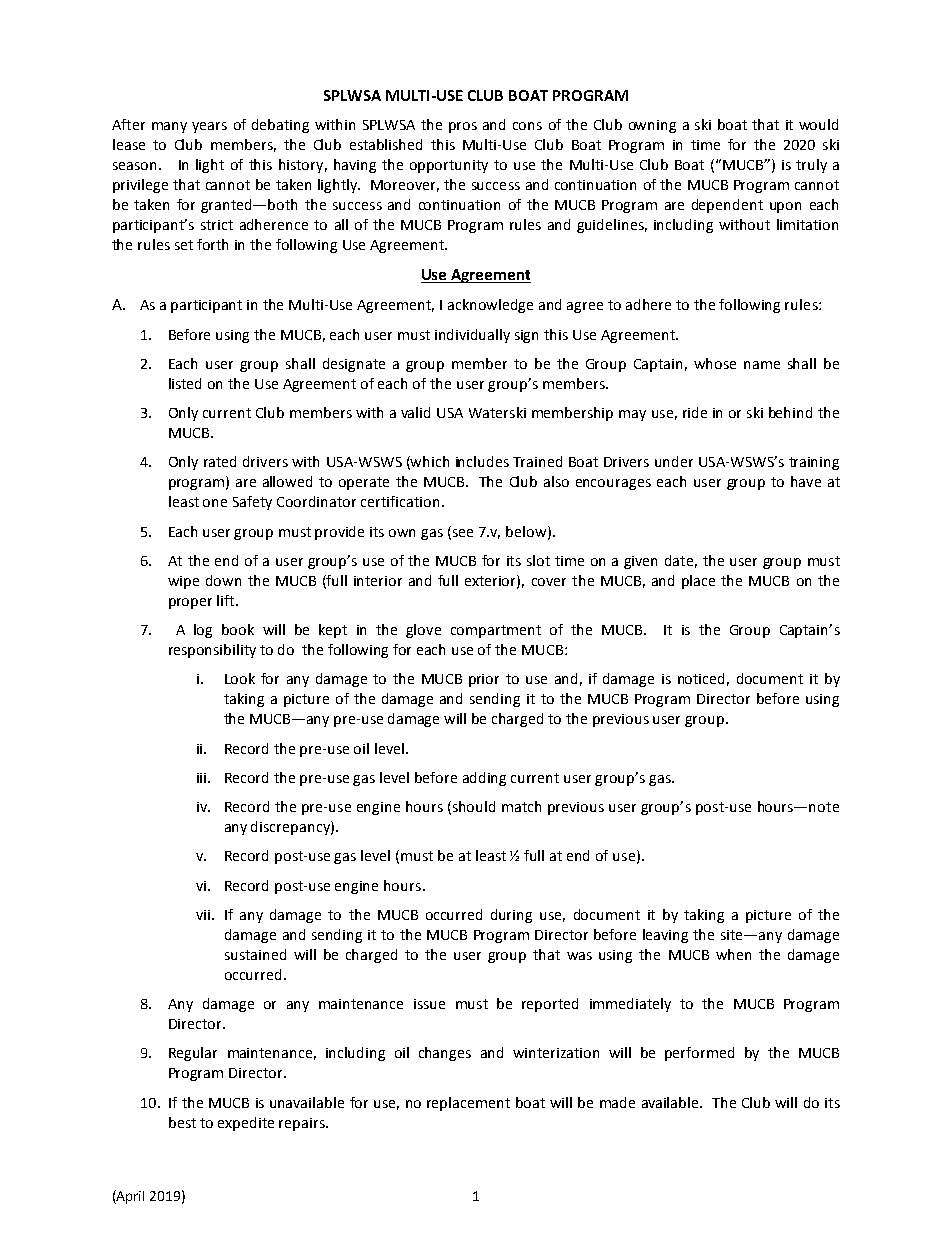 The width and height of the screenshot is (952, 1233). I want to click on have, so click(806, 481).
